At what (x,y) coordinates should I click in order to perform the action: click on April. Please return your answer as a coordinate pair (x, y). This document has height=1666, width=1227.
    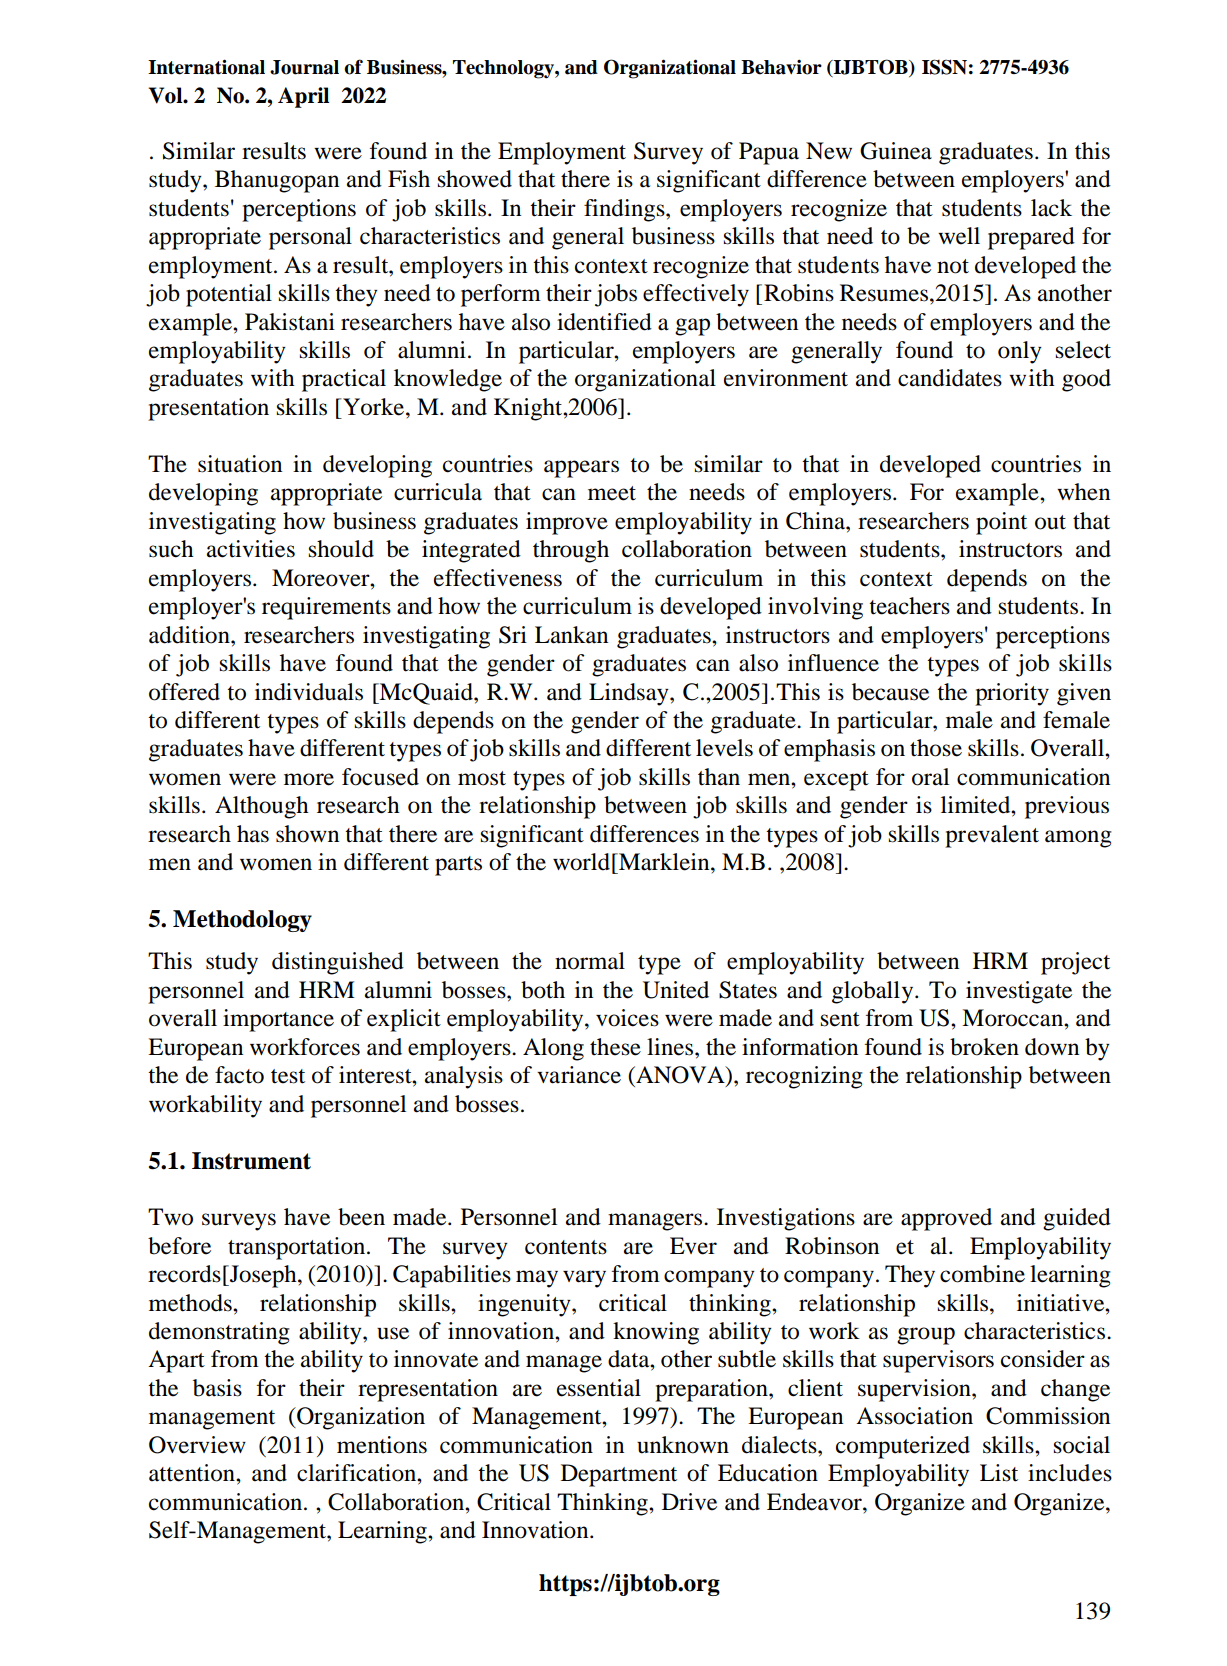
    Looking at the image, I should click on (303, 97).
